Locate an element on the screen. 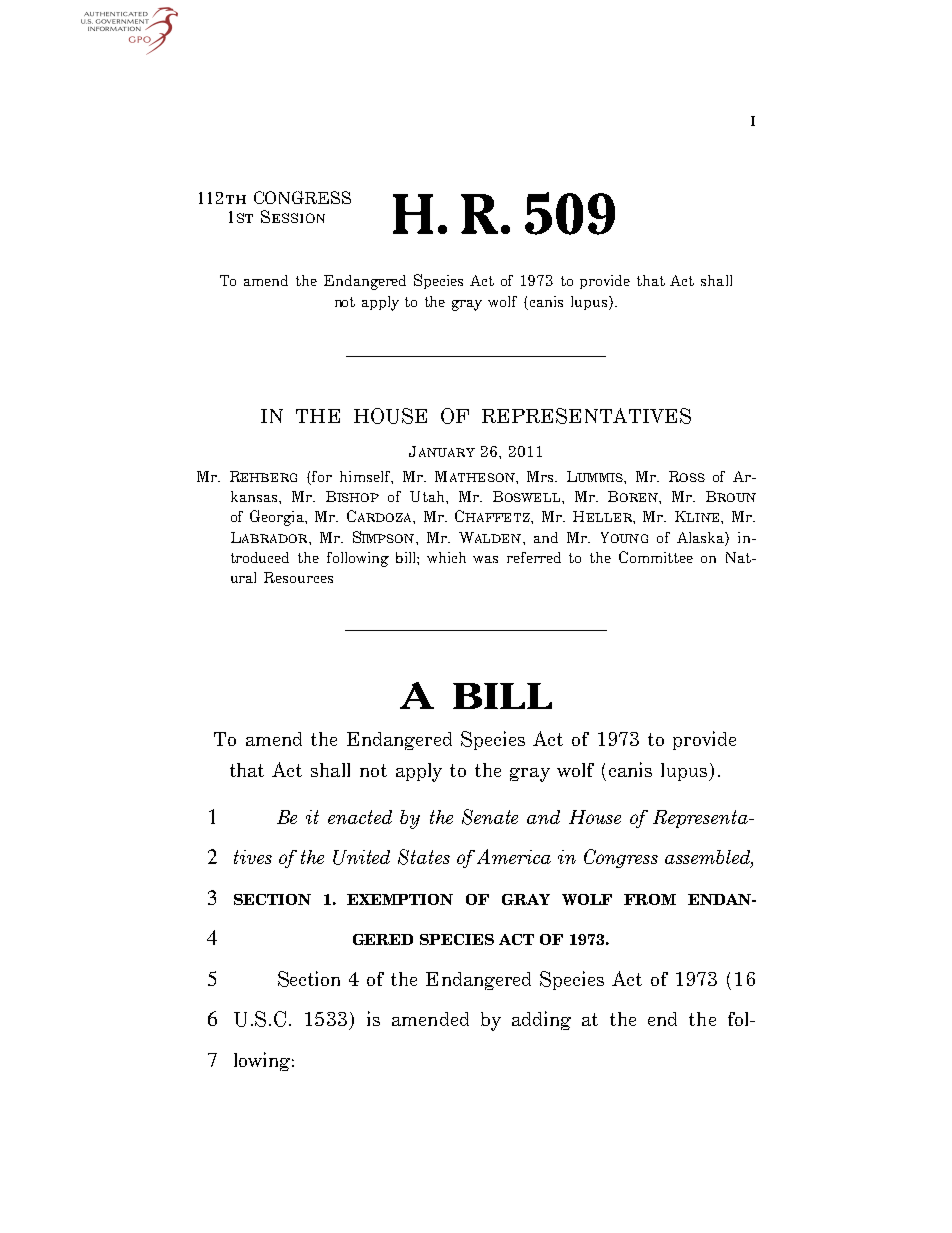  Committee is located at coordinates (656, 557).
